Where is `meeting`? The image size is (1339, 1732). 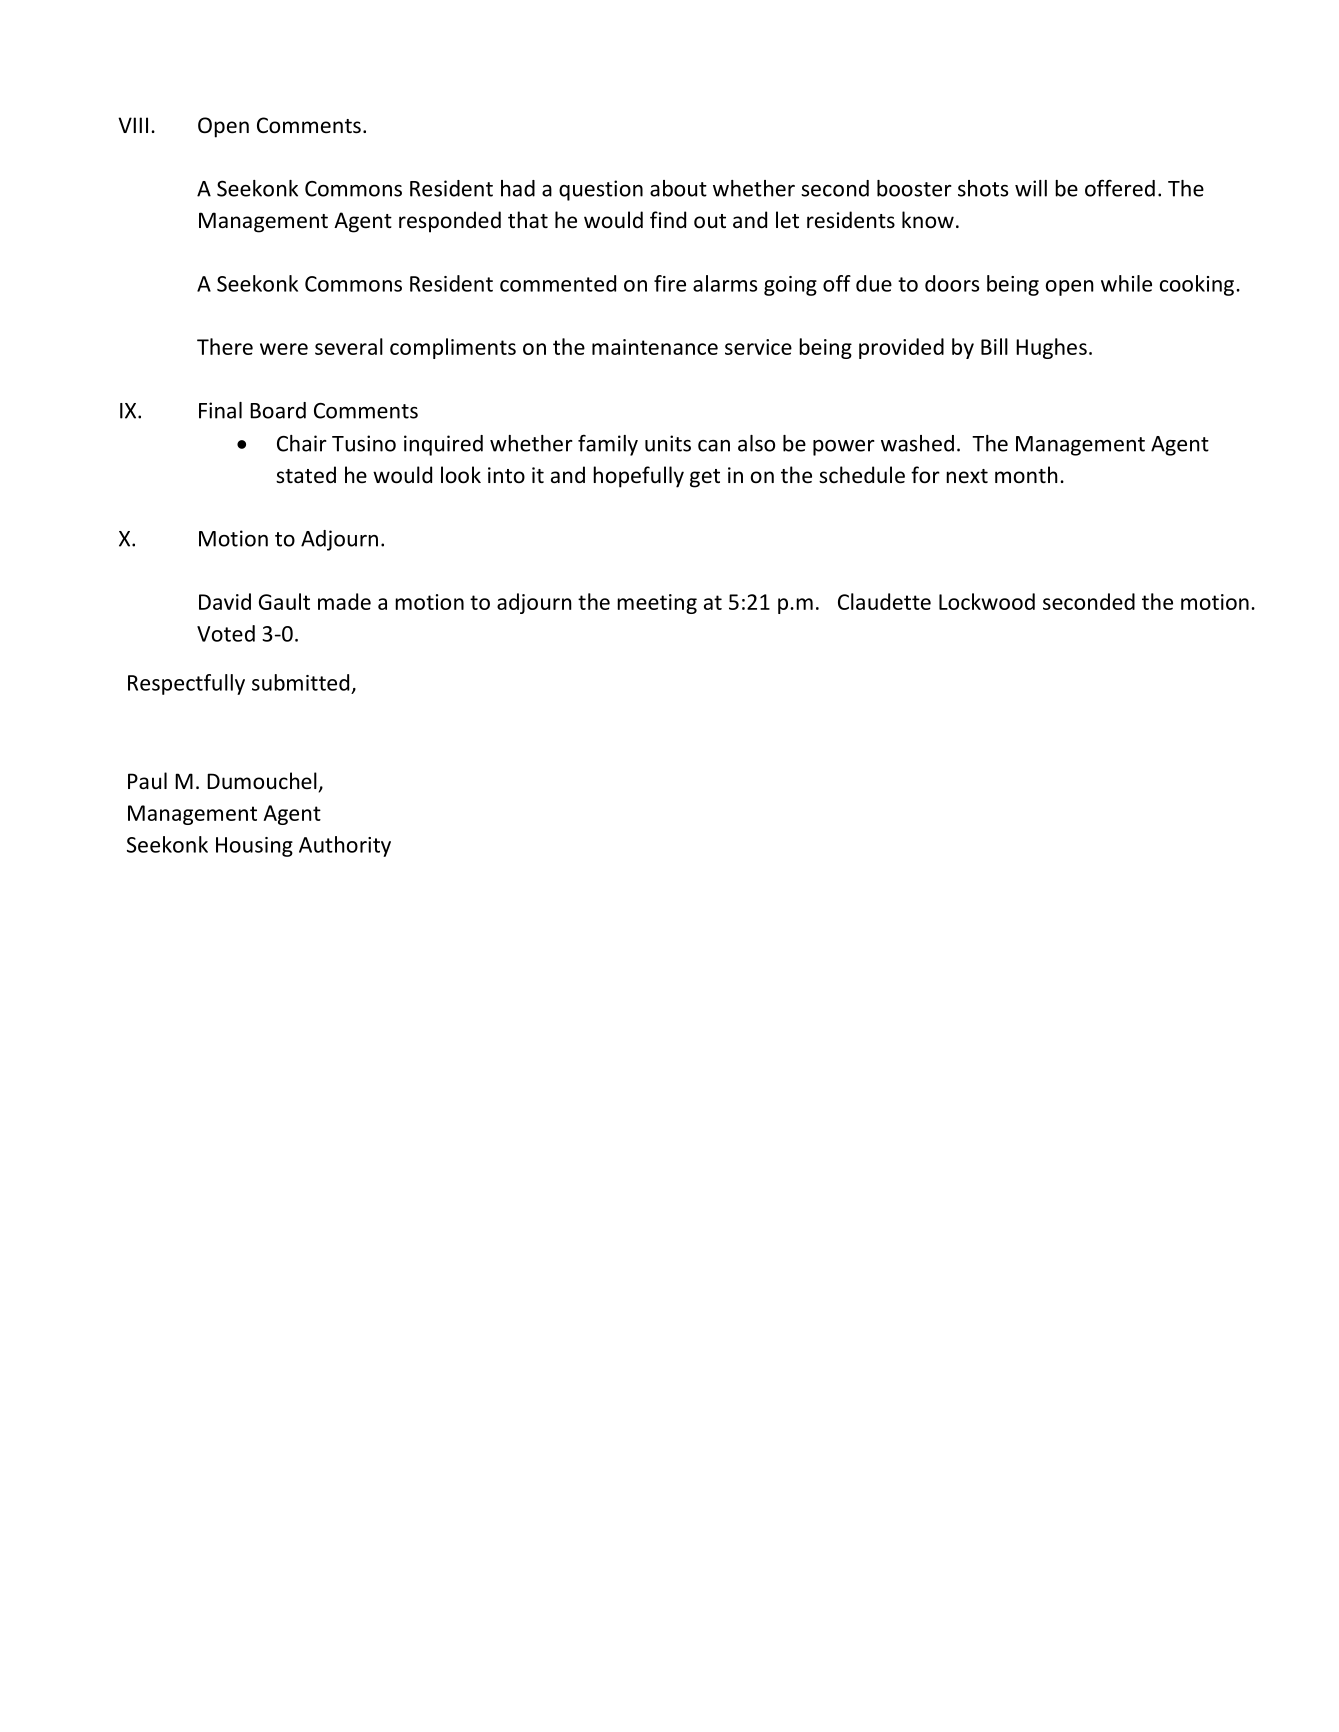
meeting is located at coordinates (657, 604).
